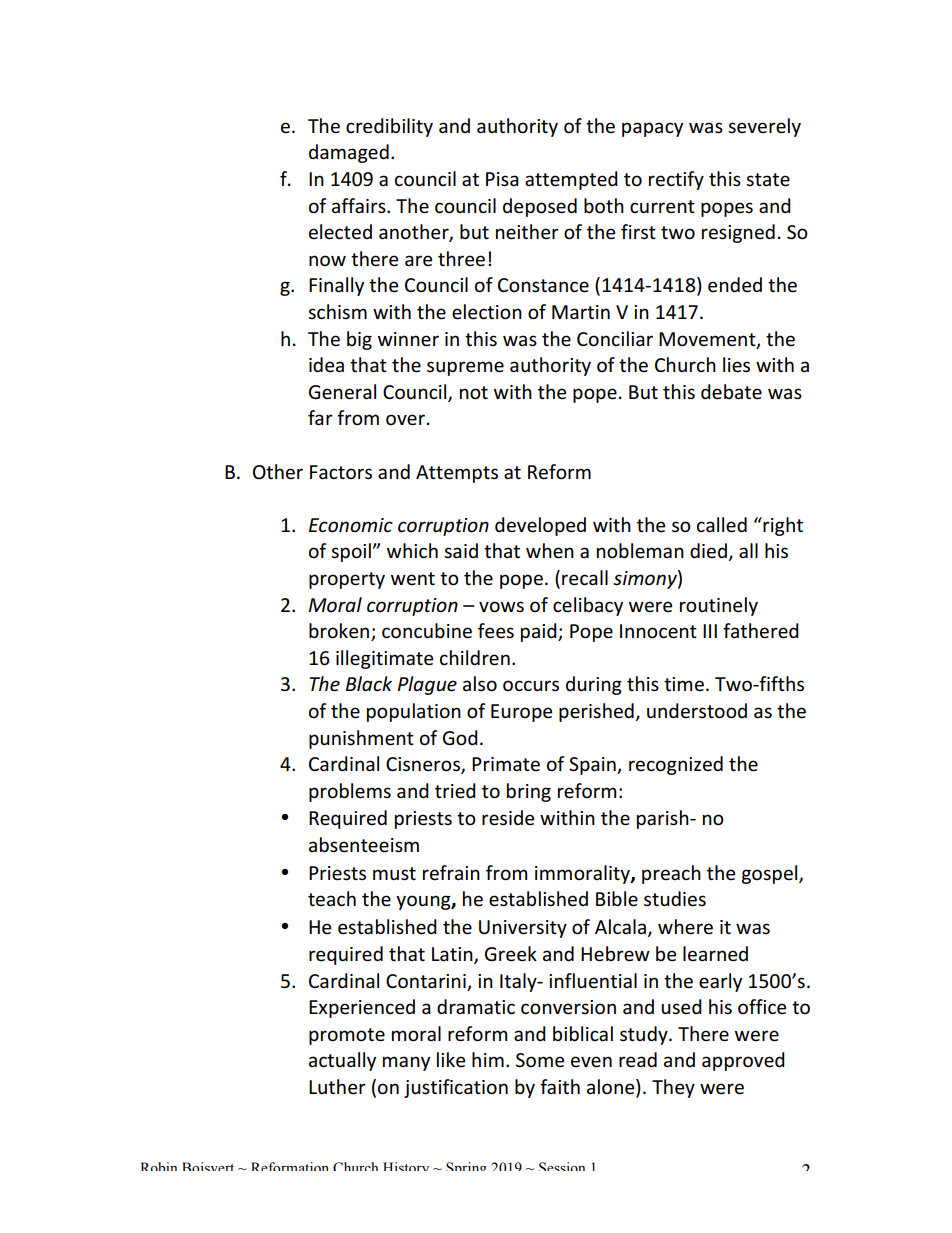 The image size is (952, 1233). Describe the element at coordinates (502, 179) in the screenshot. I see `Pisa` at that location.
